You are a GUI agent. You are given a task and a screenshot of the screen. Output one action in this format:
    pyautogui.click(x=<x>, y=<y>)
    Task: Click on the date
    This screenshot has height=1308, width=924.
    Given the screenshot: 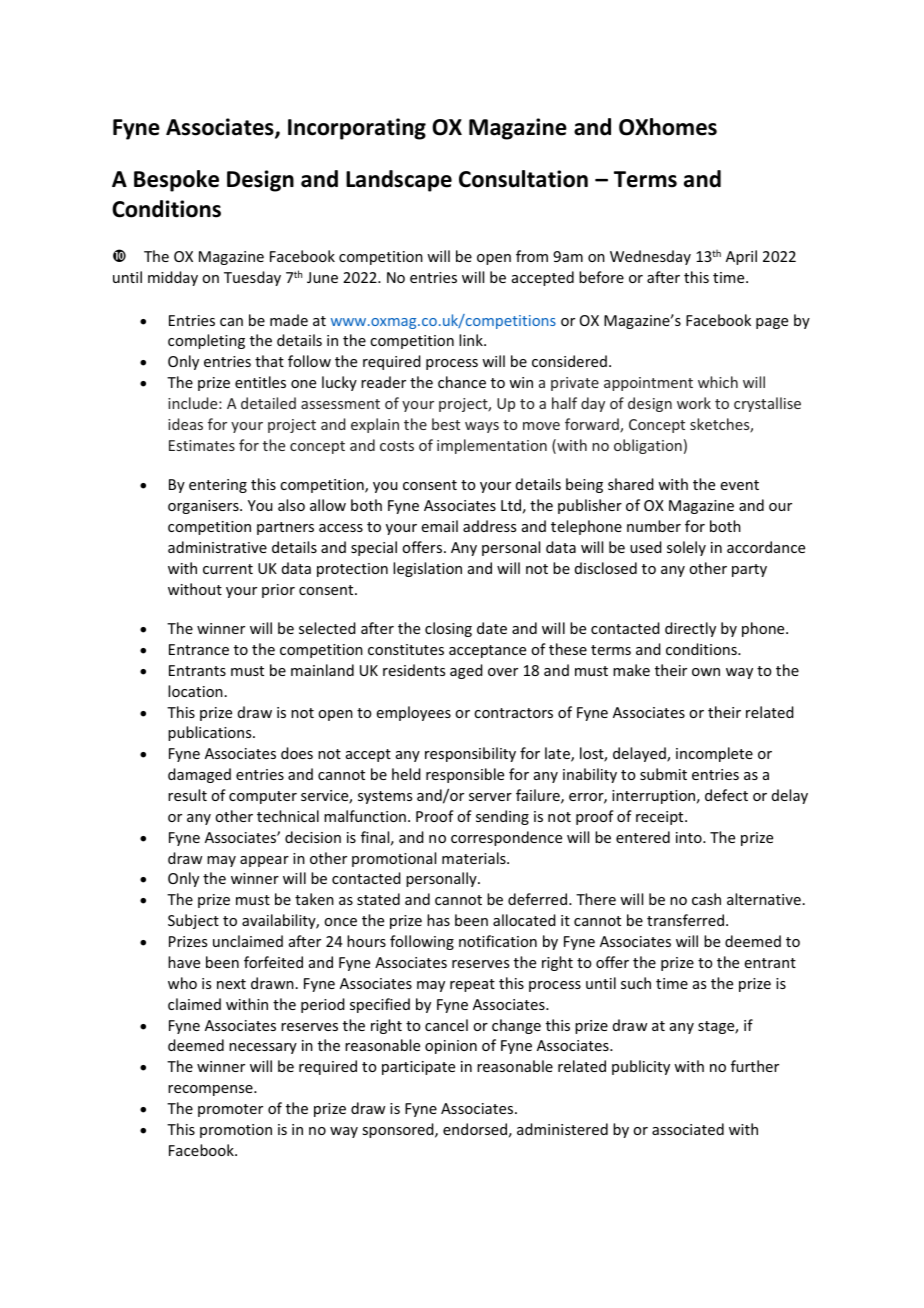 What is the action you would take?
    pyautogui.click(x=492, y=628)
